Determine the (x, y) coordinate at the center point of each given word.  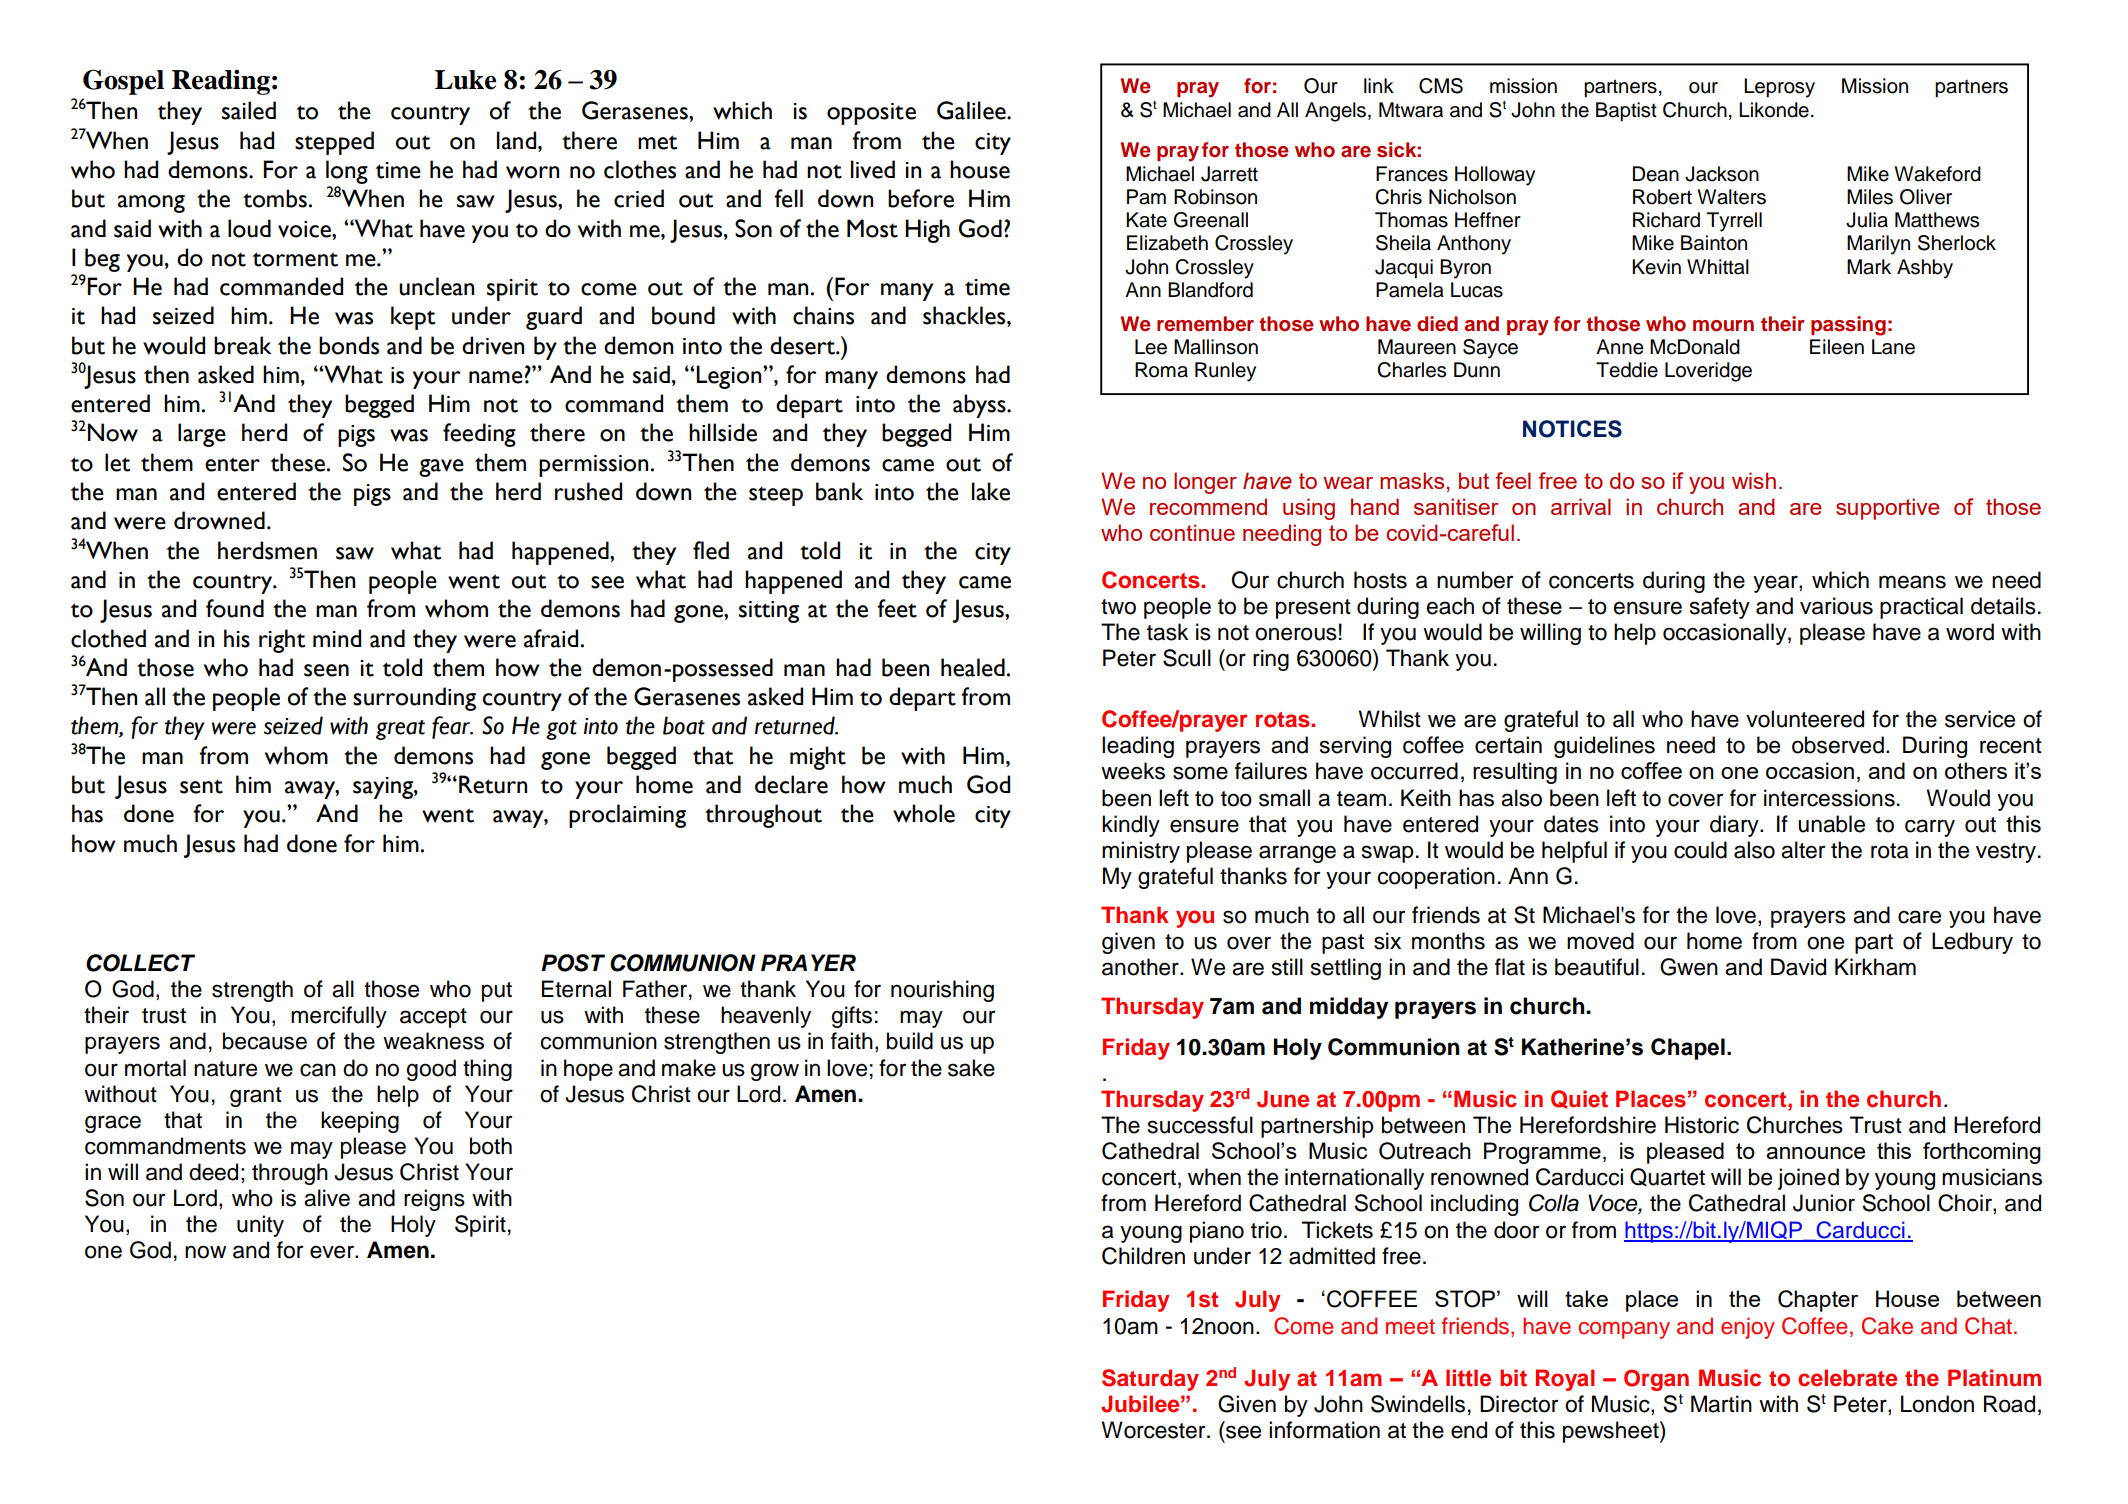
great (400, 730)
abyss (980, 406)
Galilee (972, 110)
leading (1138, 747)
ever (333, 1252)
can (318, 1070)
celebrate (1847, 1378)
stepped (334, 143)
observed (1838, 745)
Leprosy (1779, 88)
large (202, 435)
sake (971, 1068)
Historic (1702, 1125)
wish (1754, 480)
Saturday (1150, 1380)
